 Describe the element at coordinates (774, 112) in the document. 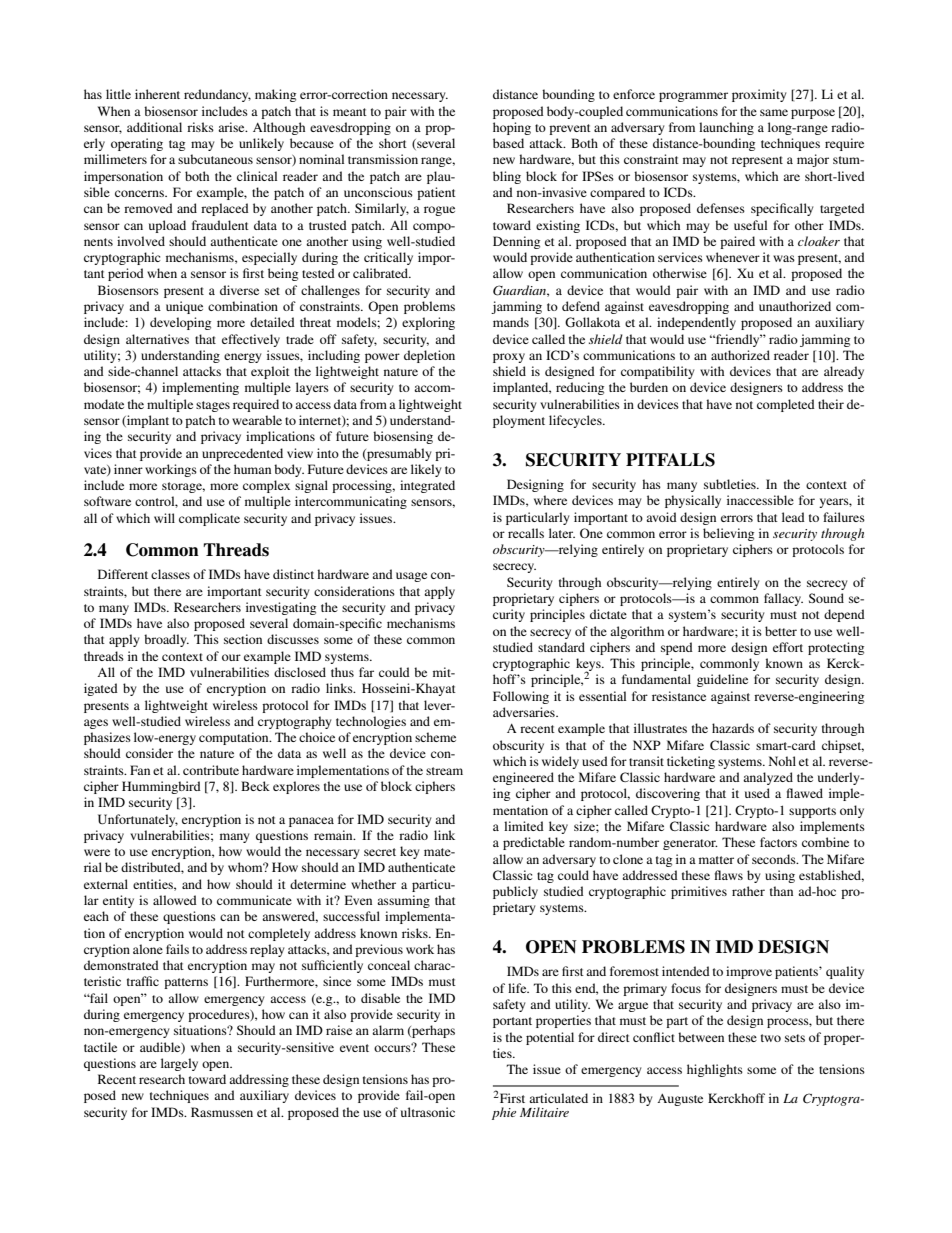

I see `same` at that location.
